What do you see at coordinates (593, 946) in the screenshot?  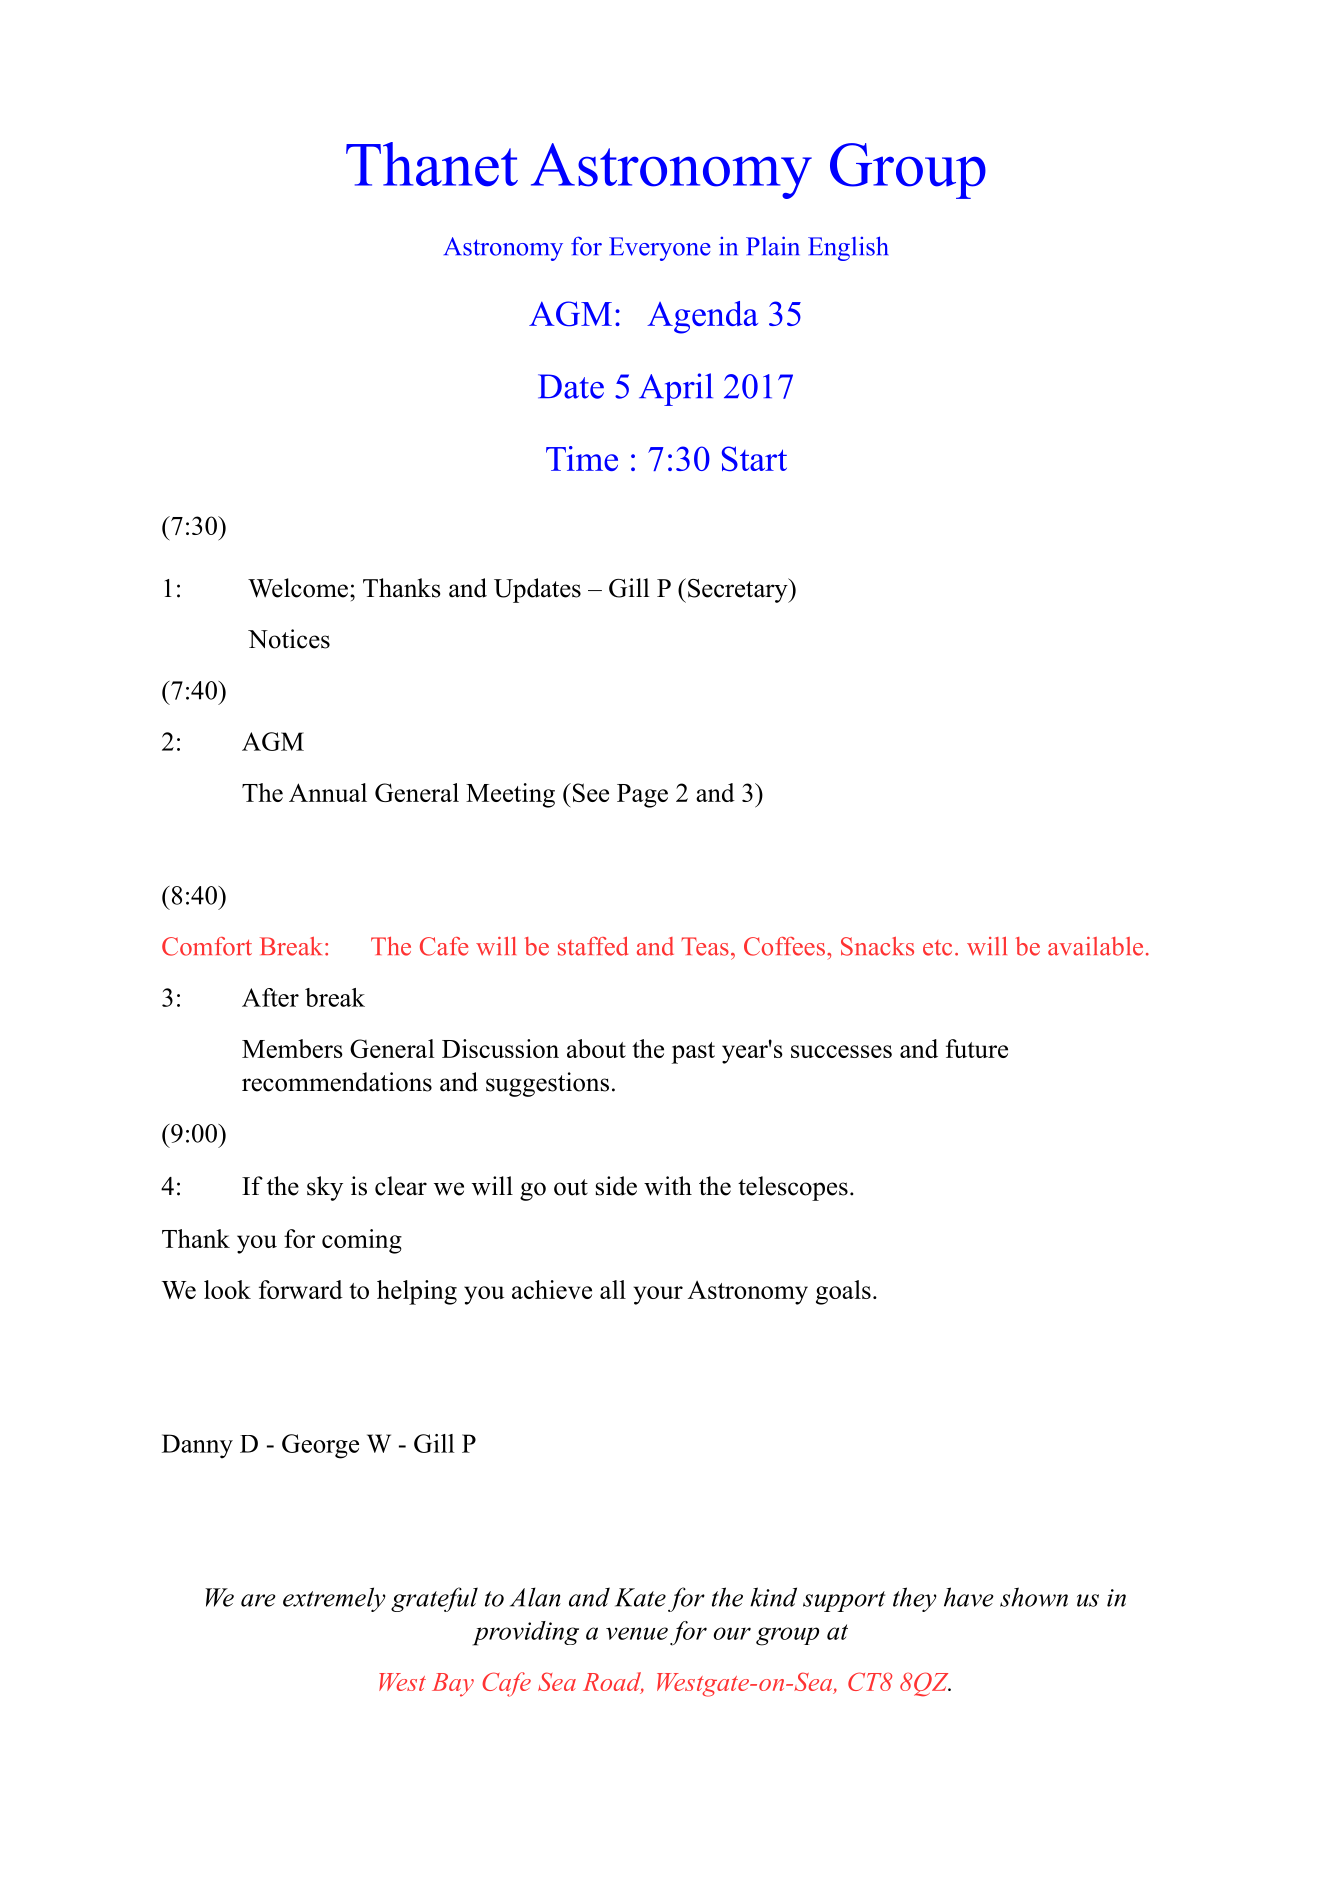 I see `staffed` at bounding box center [593, 946].
